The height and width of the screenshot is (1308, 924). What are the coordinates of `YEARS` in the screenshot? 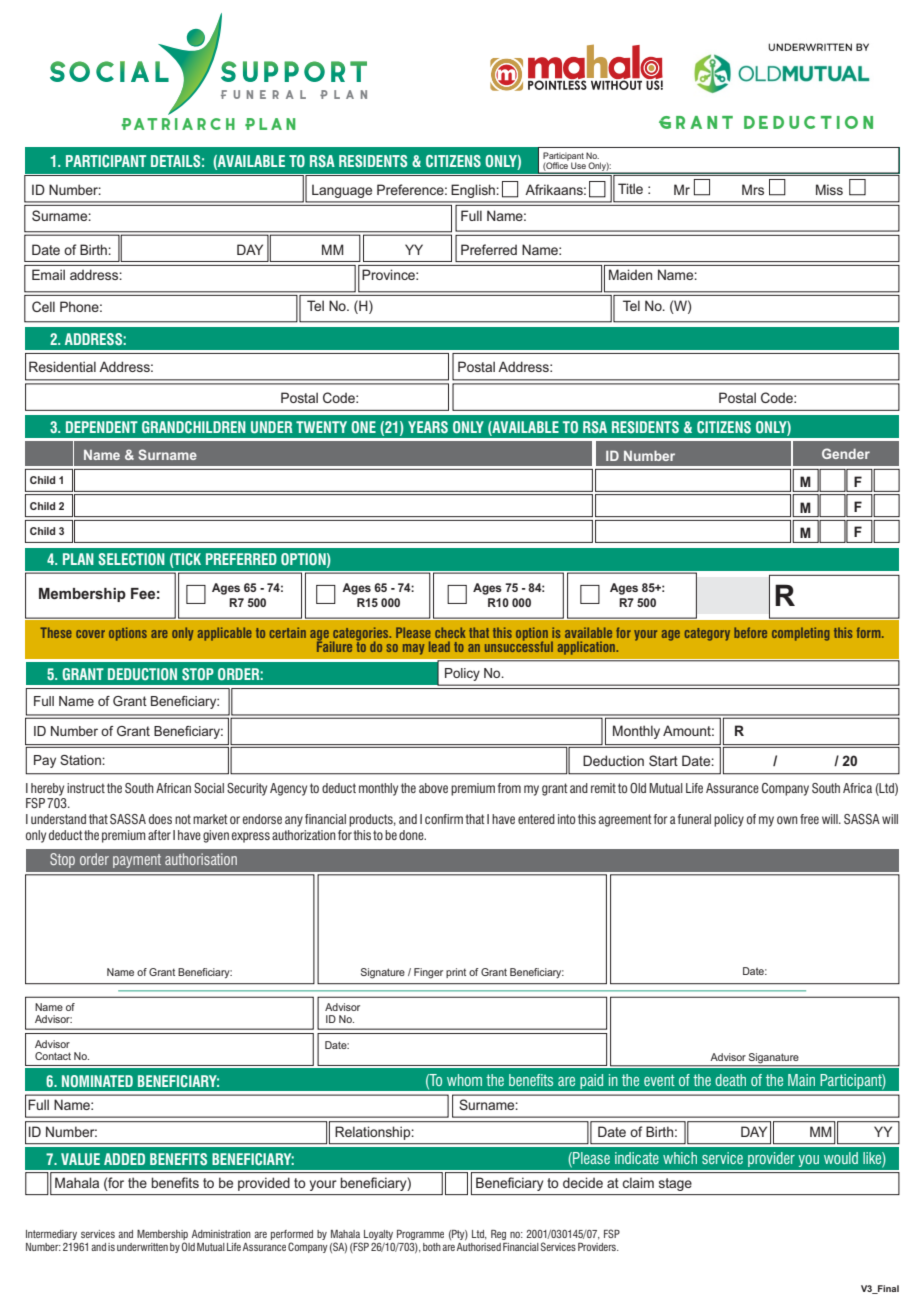 It's located at (428, 427).
